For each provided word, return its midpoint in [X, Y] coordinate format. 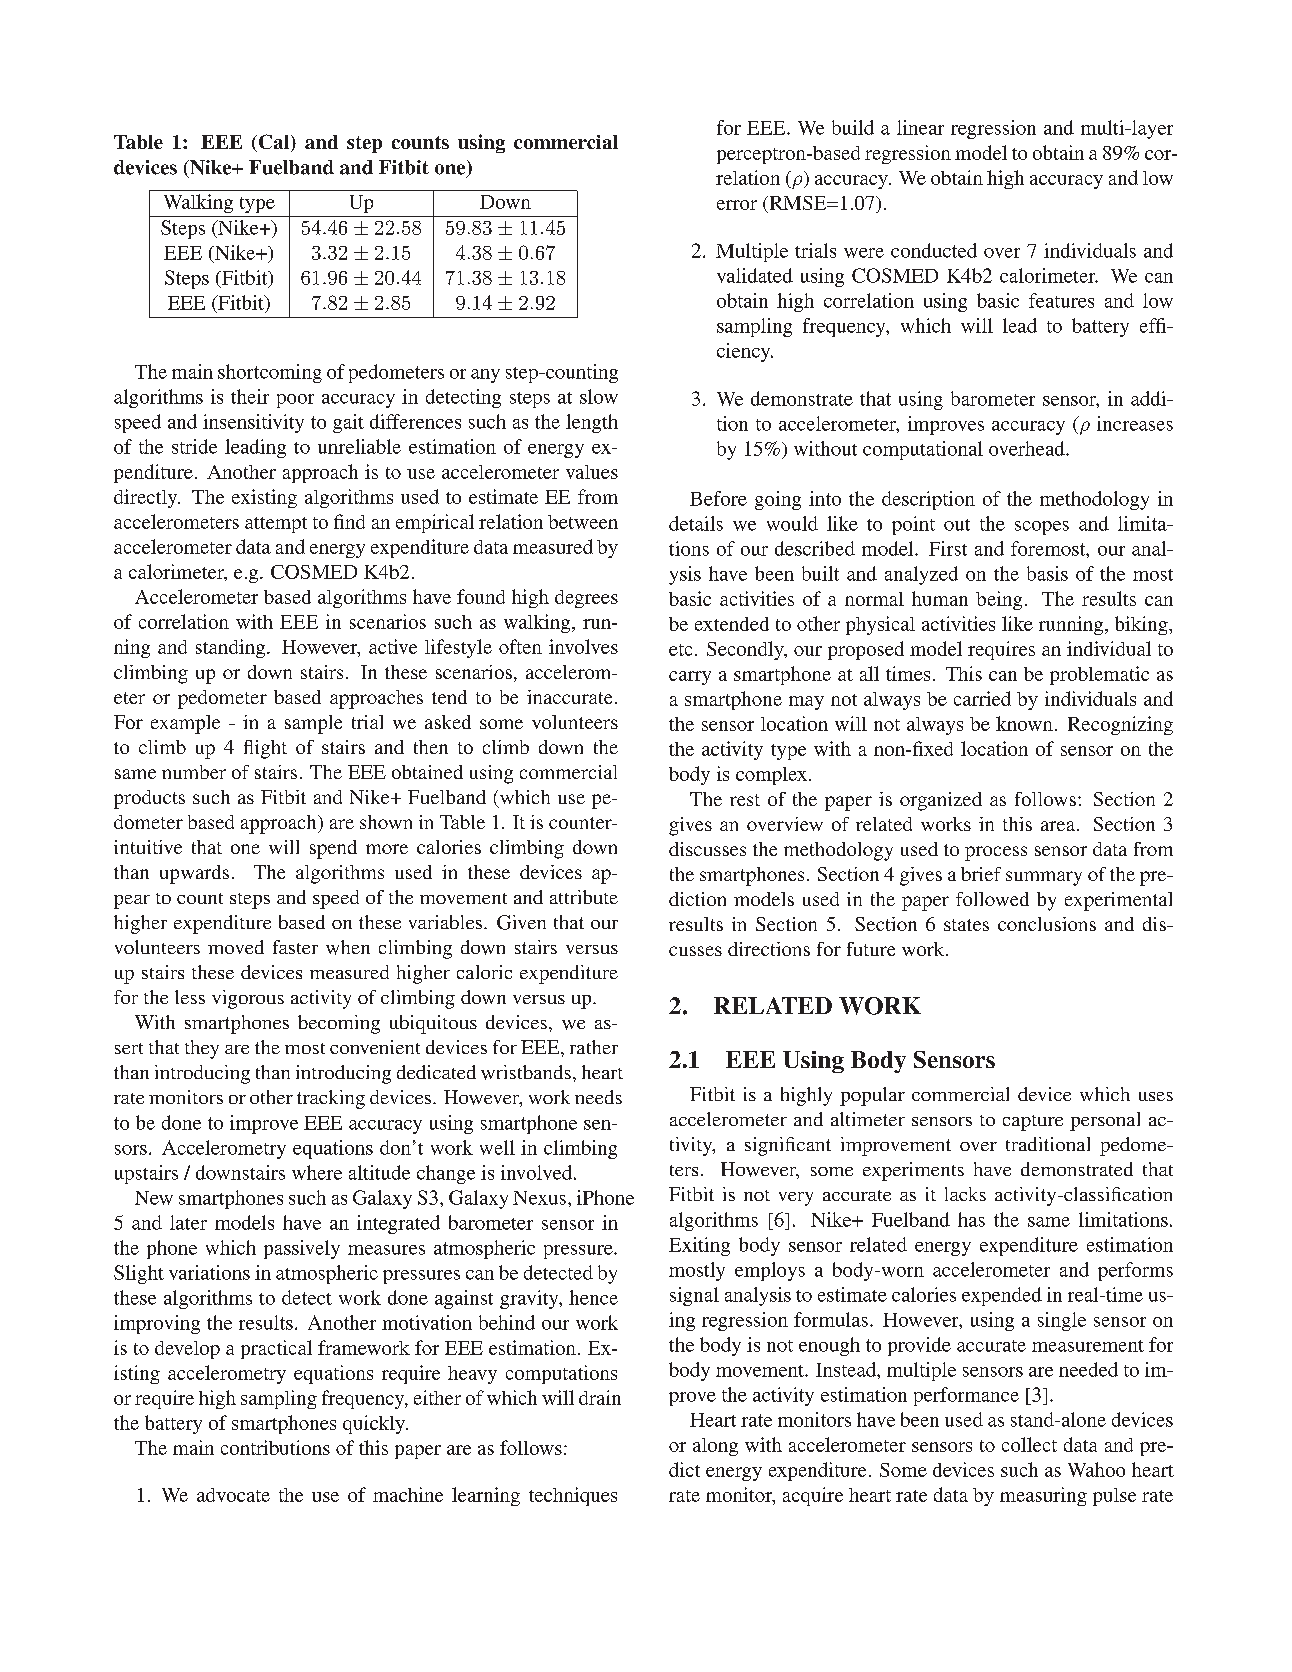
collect [1029, 1444]
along [715, 1447]
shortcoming [270, 373]
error [737, 205]
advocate [233, 1495]
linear [920, 127]
